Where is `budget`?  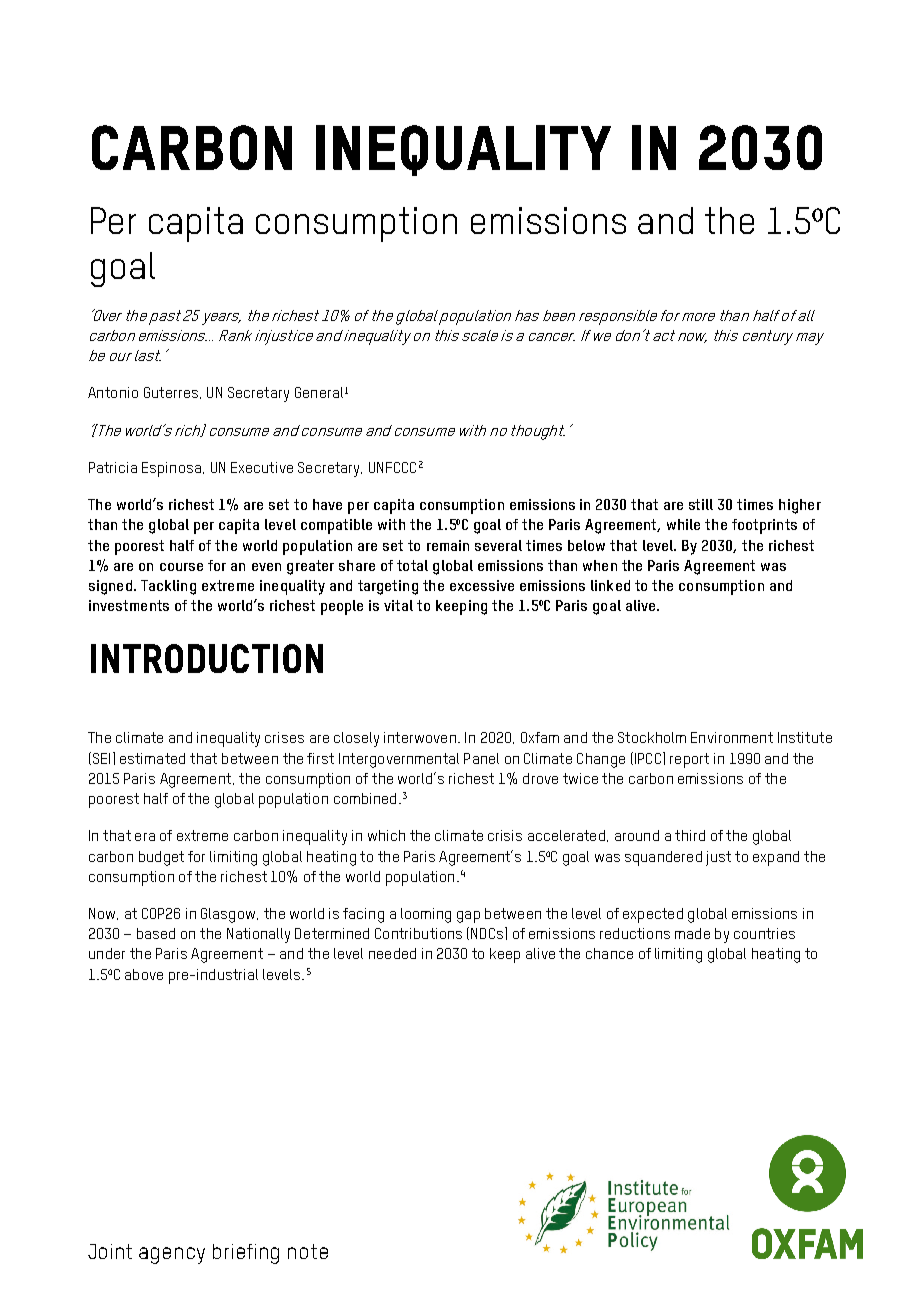 budget is located at coordinates (161, 858).
